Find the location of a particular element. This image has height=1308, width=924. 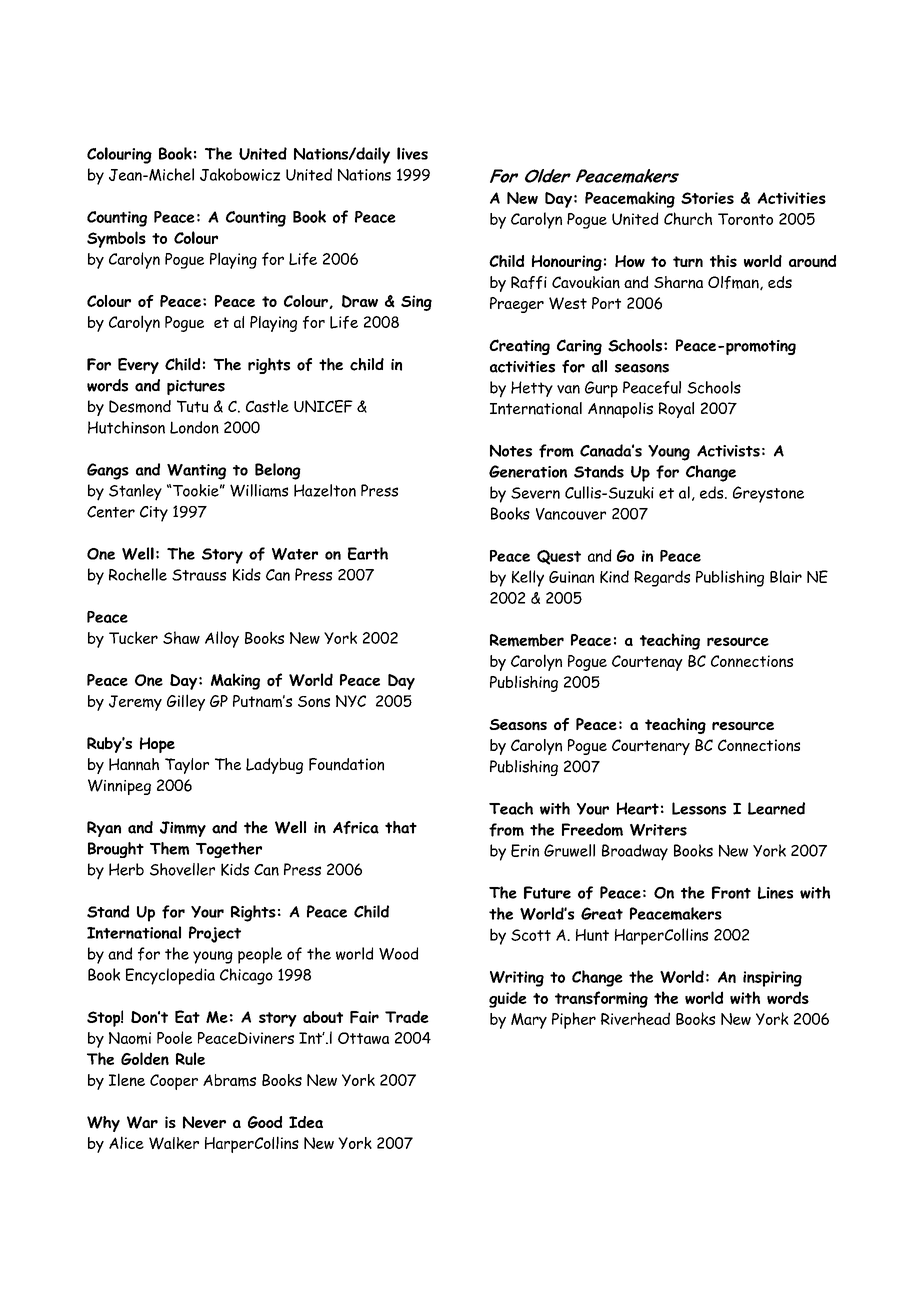

Notes is located at coordinates (511, 450).
